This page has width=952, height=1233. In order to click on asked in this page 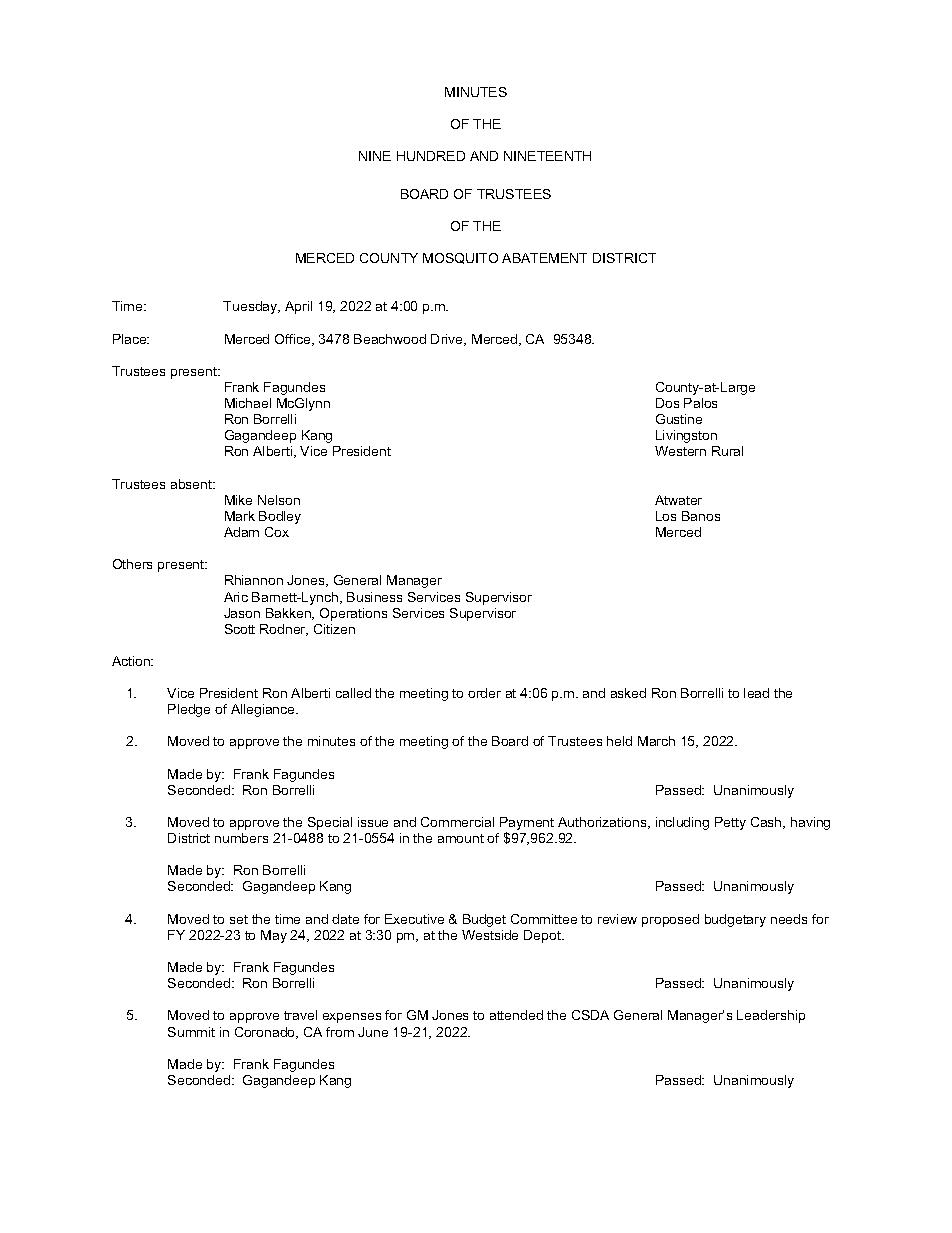, I will do `click(628, 693)`.
